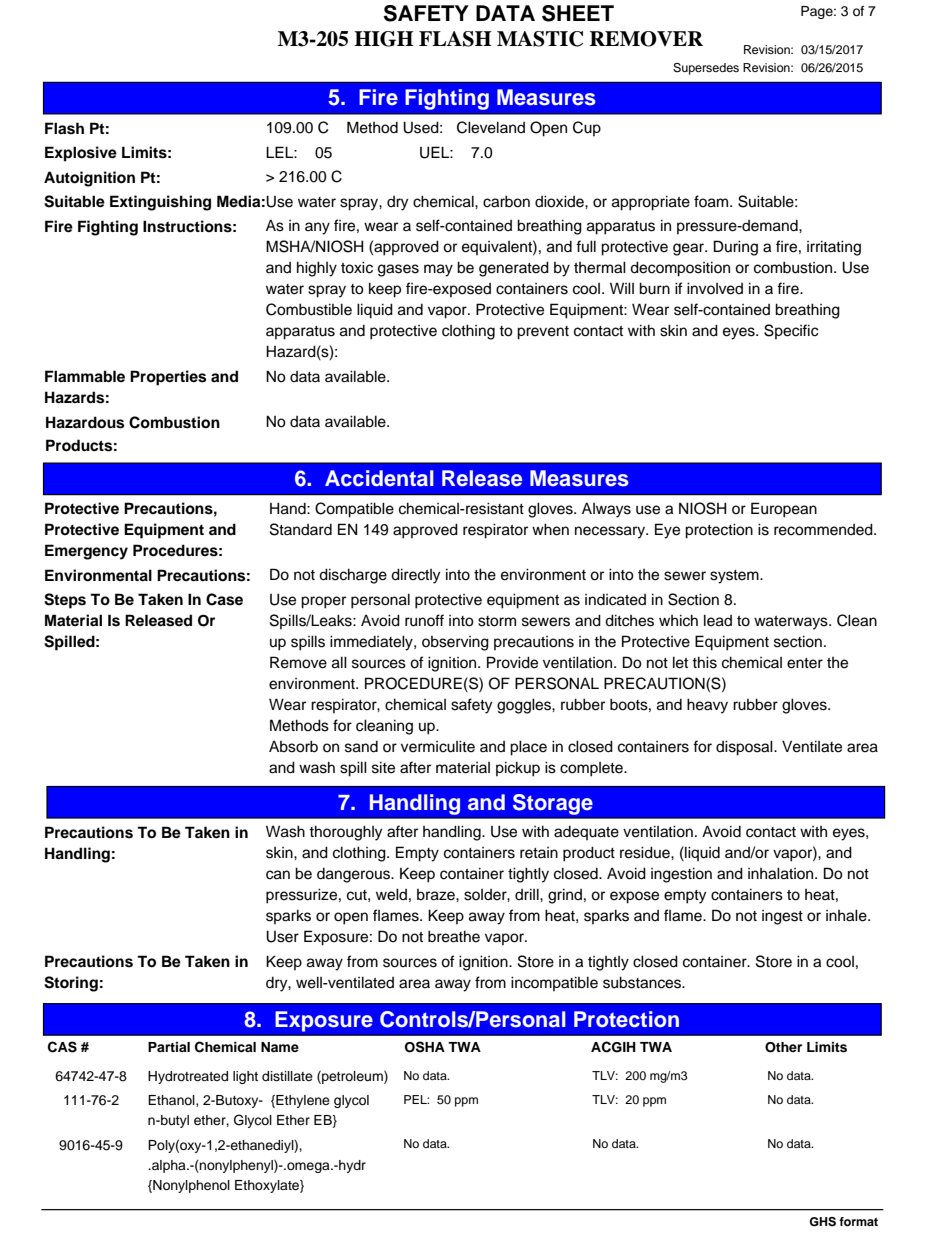  What do you see at coordinates (718, 620) in the screenshot?
I see `lead` at bounding box center [718, 620].
